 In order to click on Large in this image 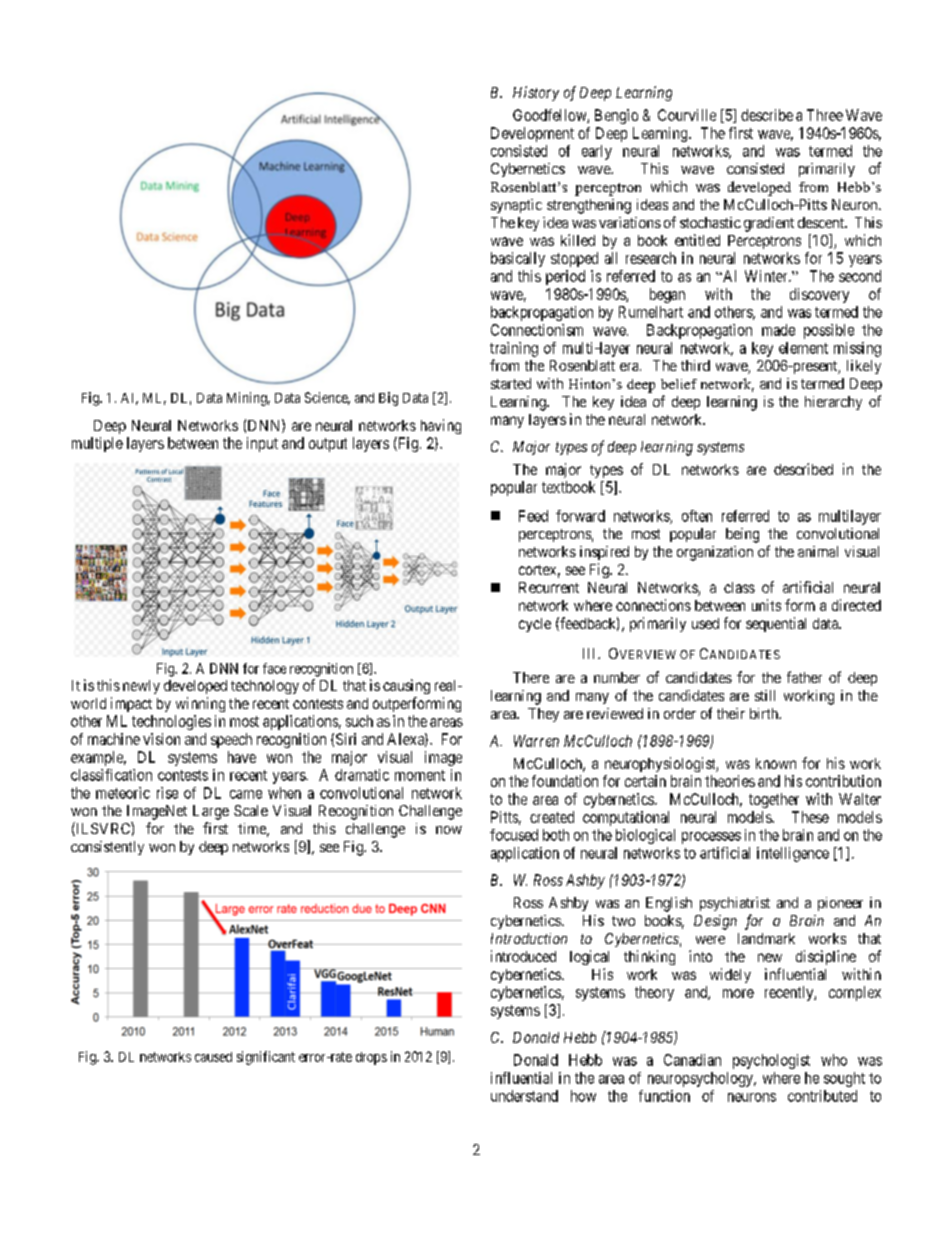, I will do `click(211, 812)`.
